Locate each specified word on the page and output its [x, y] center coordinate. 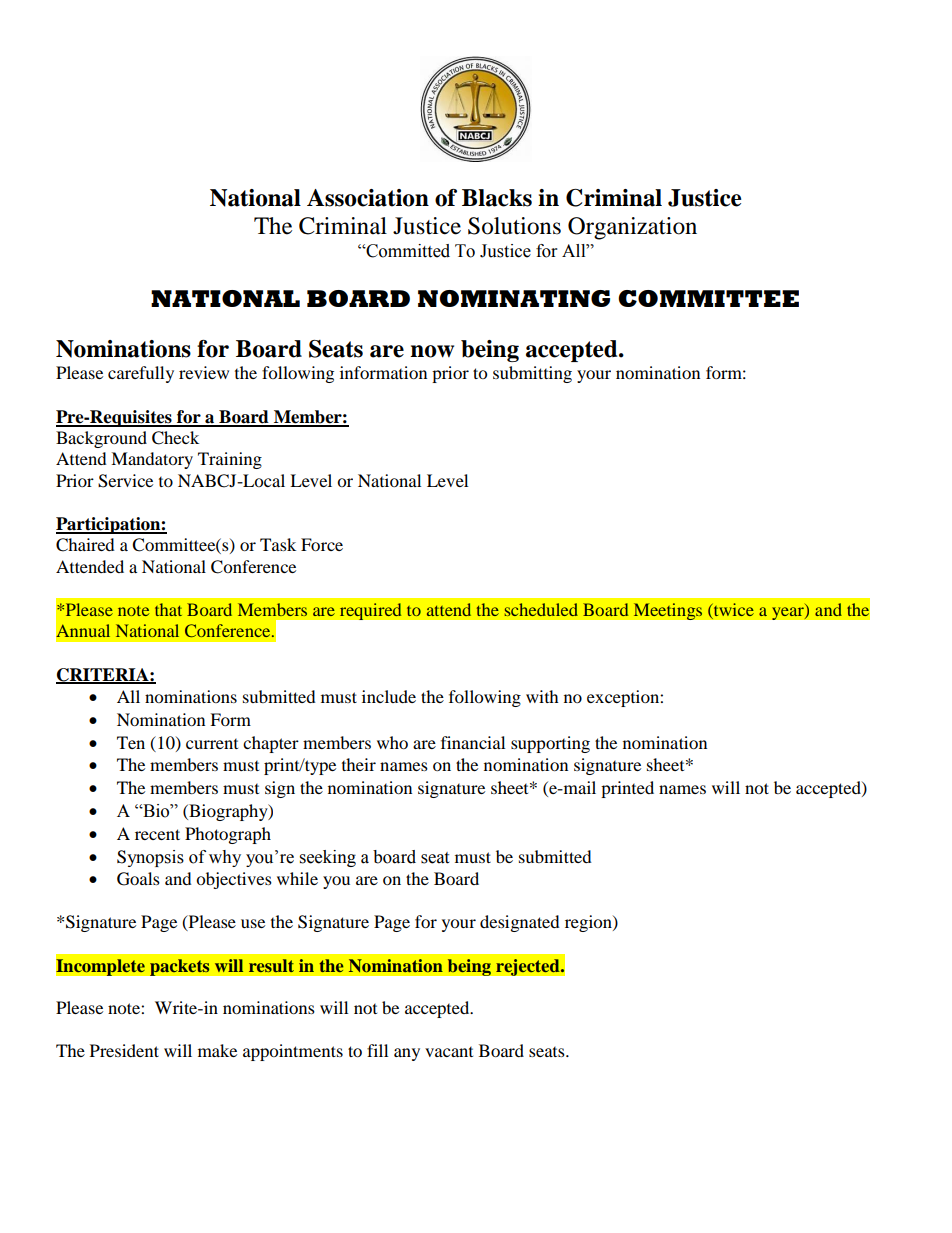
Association [368, 198]
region [589, 923]
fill [377, 1050]
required [370, 611]
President [124, 1050]
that [168, 609]
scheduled [541, 609]
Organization [632, 228]
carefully [141, 374]
